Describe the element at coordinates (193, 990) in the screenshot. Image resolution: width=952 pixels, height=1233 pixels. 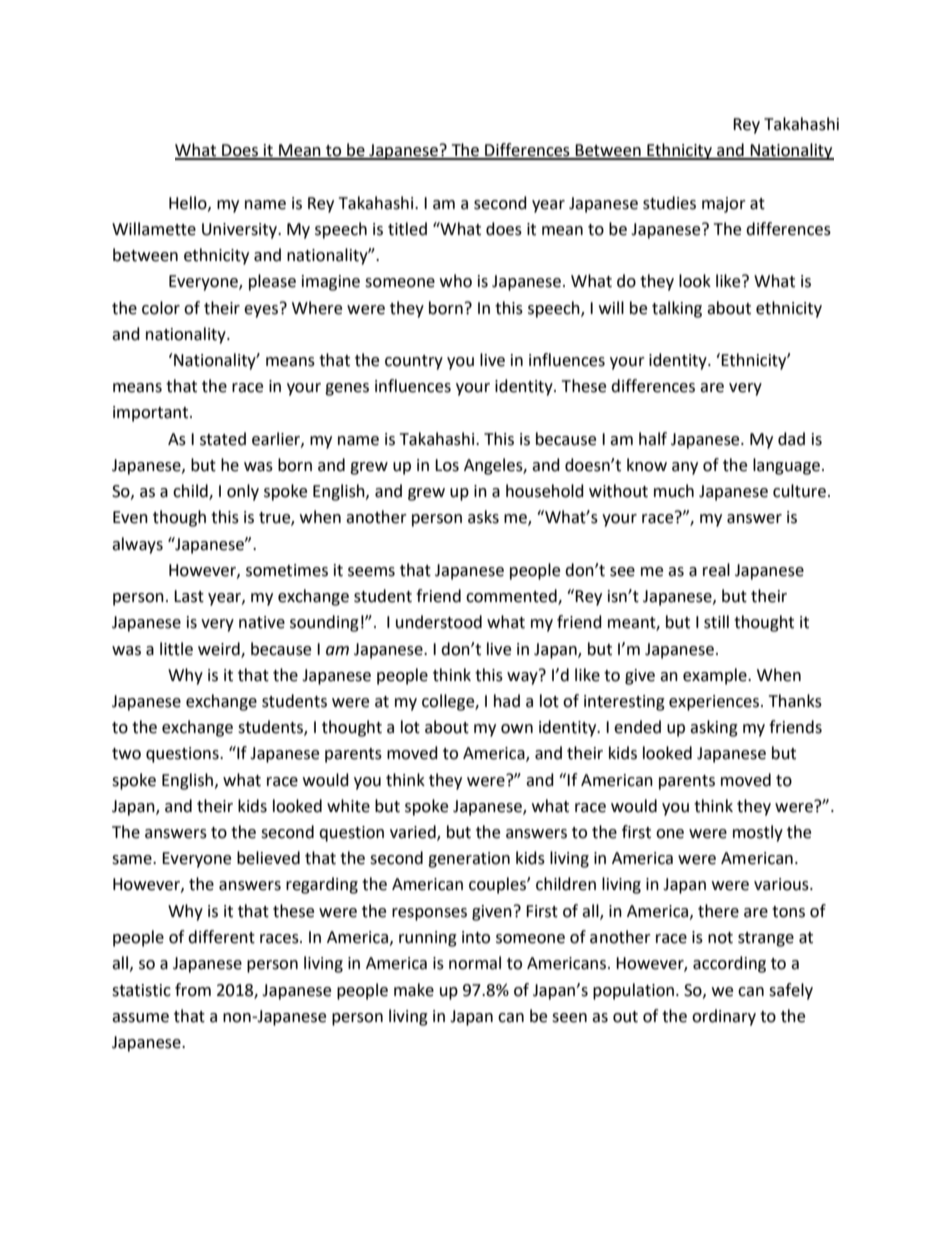
I see `from` at that location.
